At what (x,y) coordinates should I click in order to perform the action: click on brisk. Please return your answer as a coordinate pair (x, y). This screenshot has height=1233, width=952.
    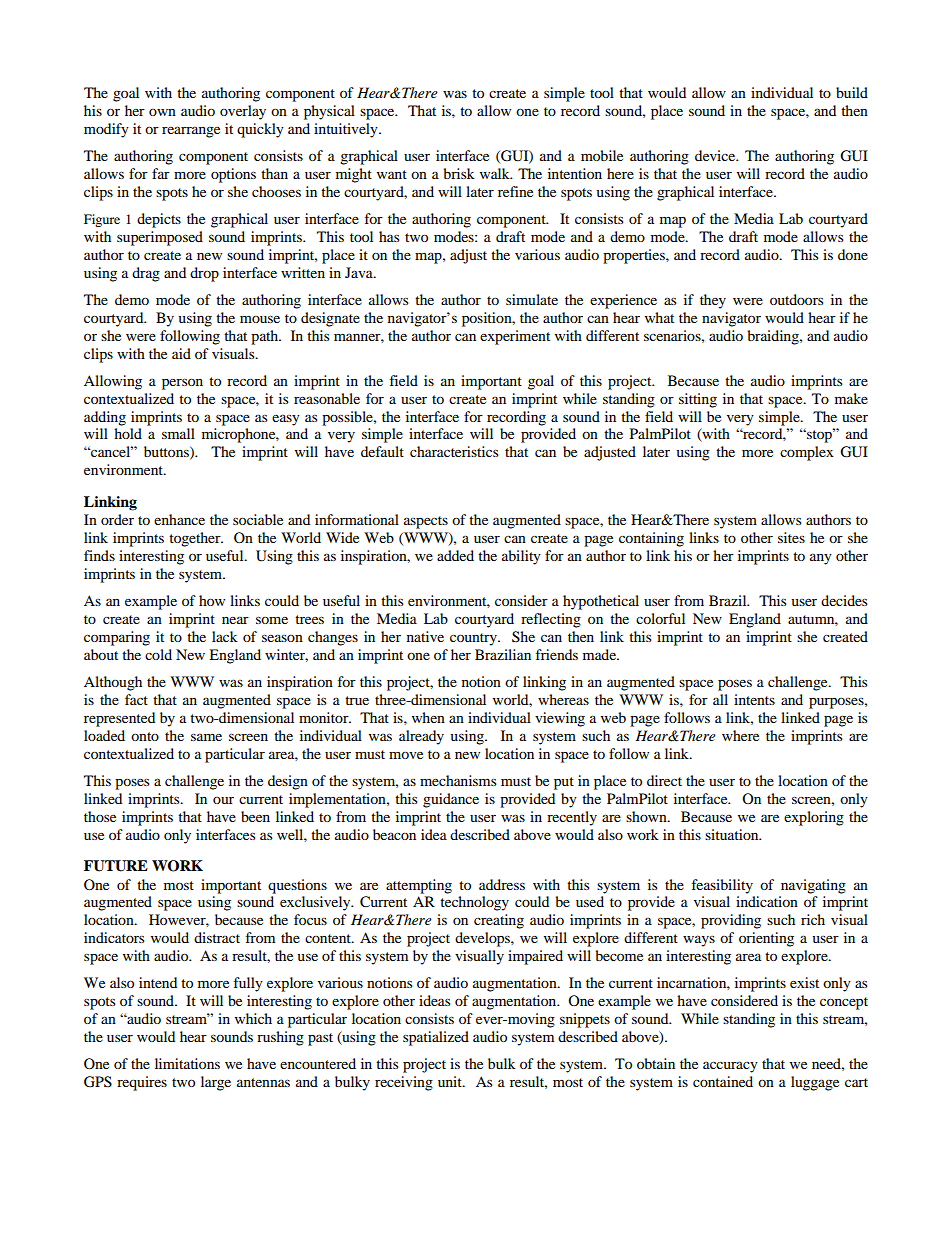
    Looking at the image, I should click on (459, 173).
